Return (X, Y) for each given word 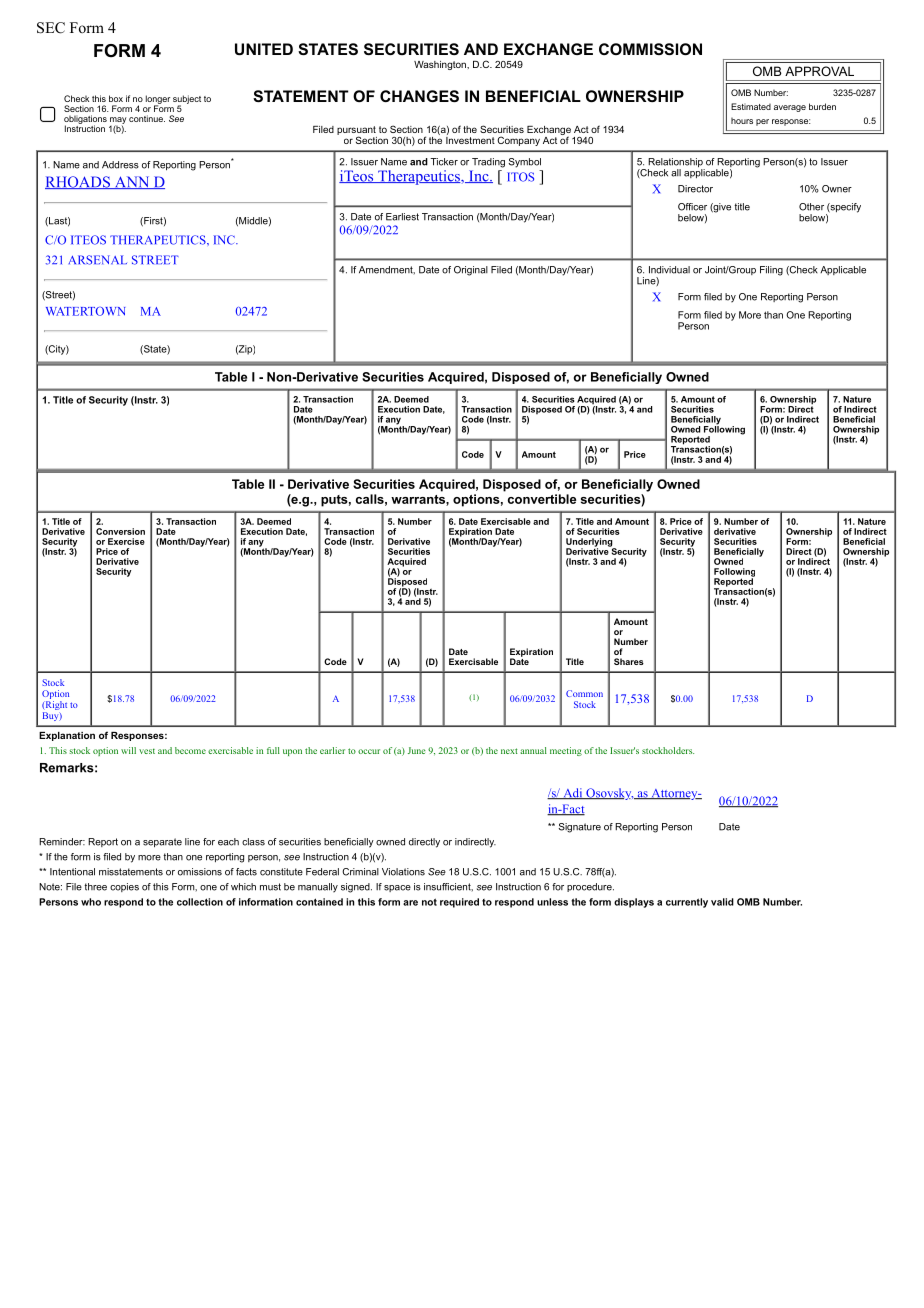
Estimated (751, 106)
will (128, 750)
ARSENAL (97, 260)
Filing (771, 271)
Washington (441, 65)
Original (471, 271)
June (417, 750)
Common (584, 693)
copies (124, 887)
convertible (542, 499)
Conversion (120, 531)
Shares (629, 661)
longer (158, 100)
